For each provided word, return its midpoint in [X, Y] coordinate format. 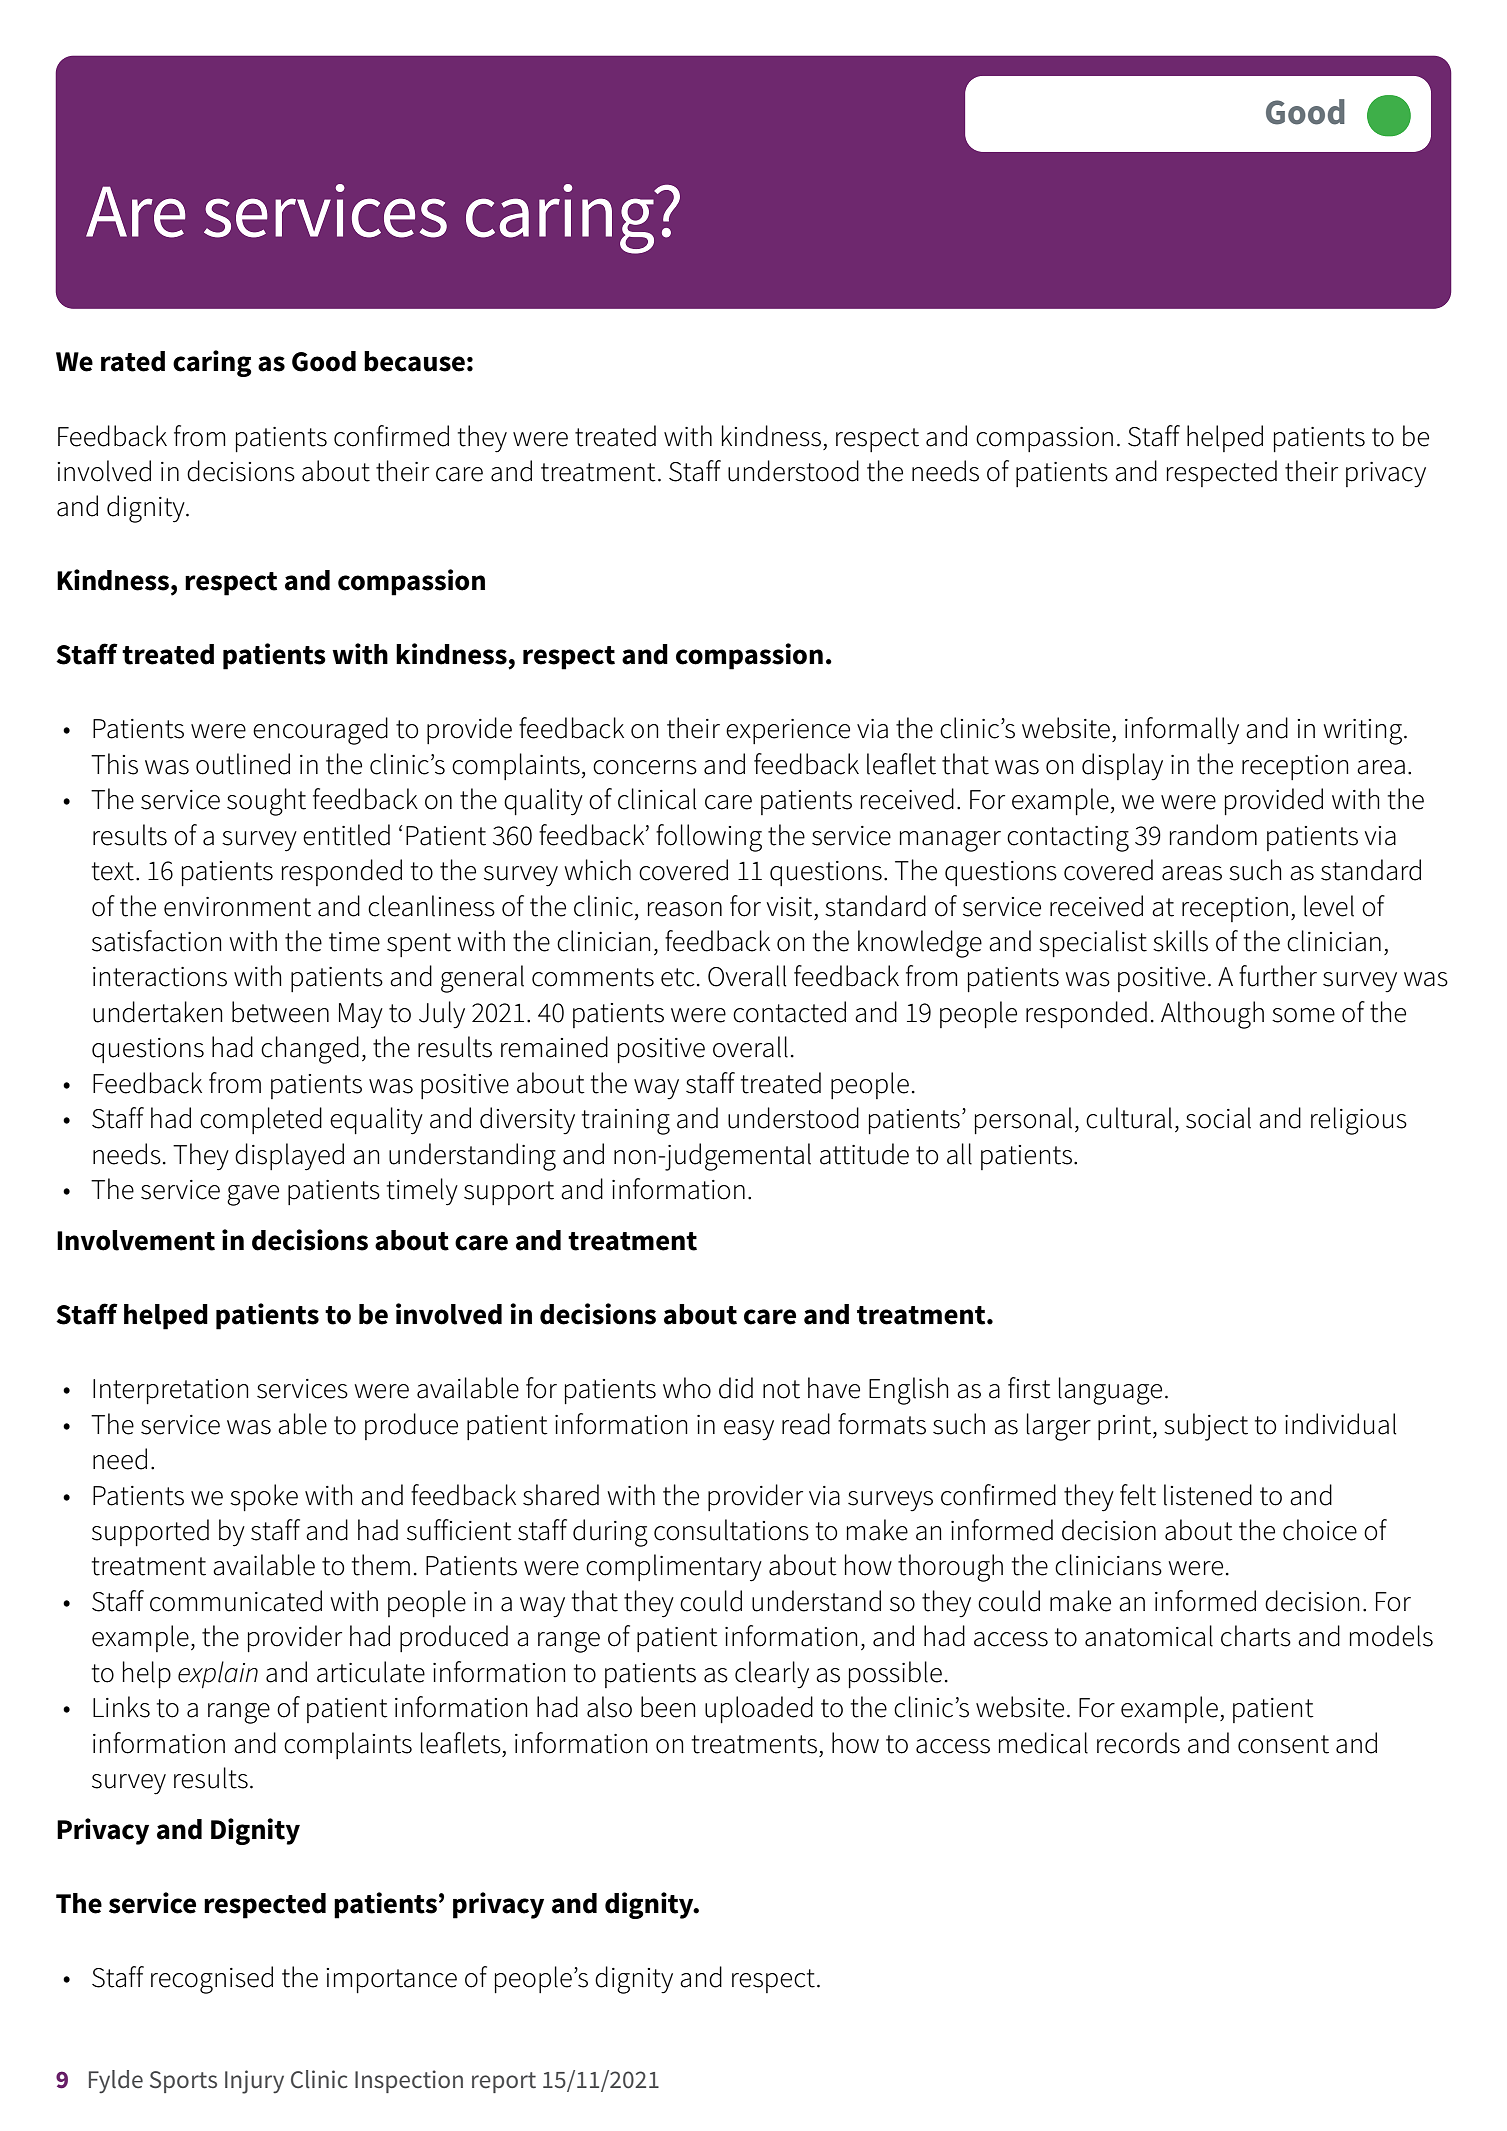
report [504, 2082]
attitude [864, 1154]
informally [1182, 731]
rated [133, 361]
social [1218, 1118]
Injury [254, 2082]
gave [253, 1195]
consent [1283, 1744]
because [414, 361]
